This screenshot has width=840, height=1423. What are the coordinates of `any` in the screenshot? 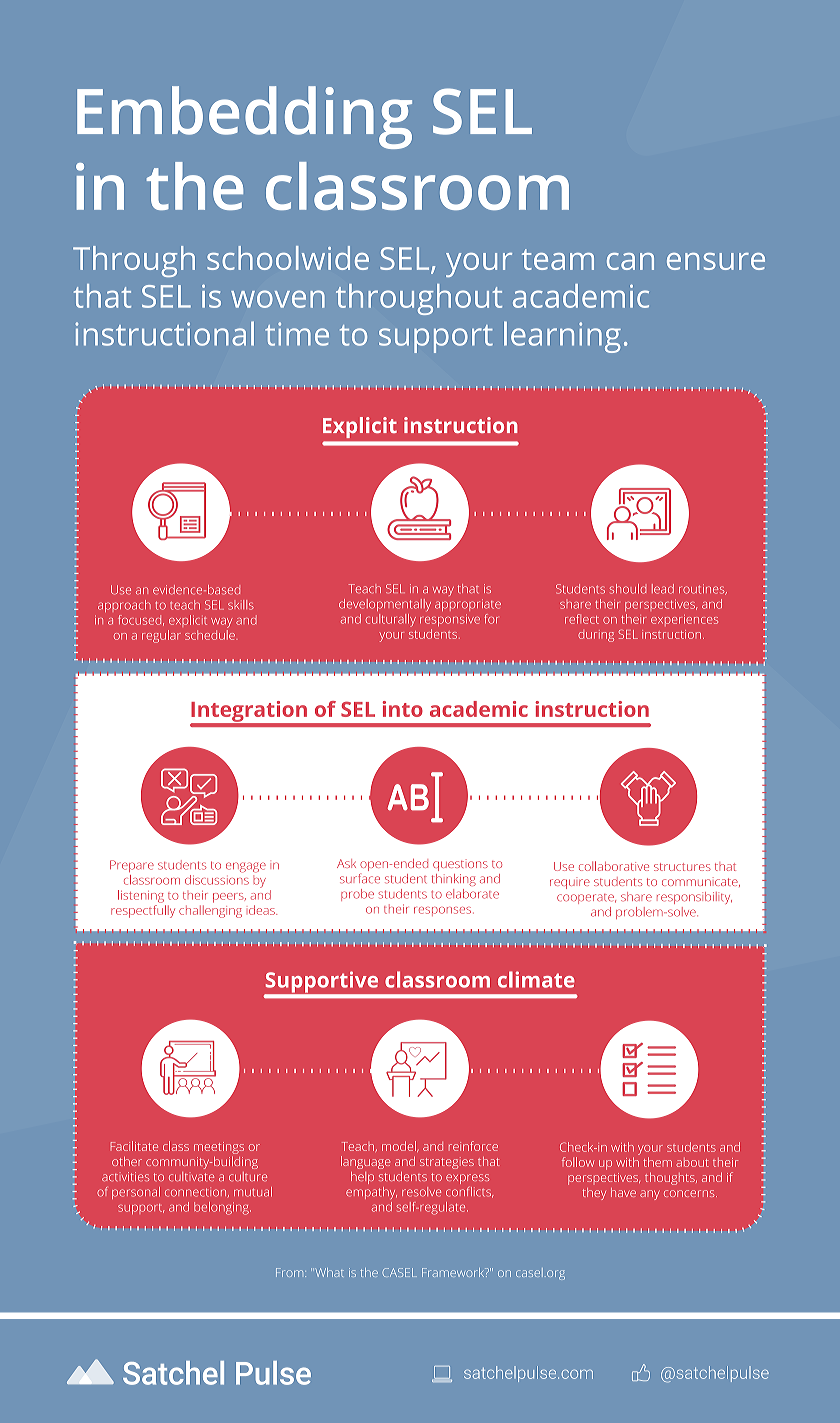 It's located at (649, 1195).
